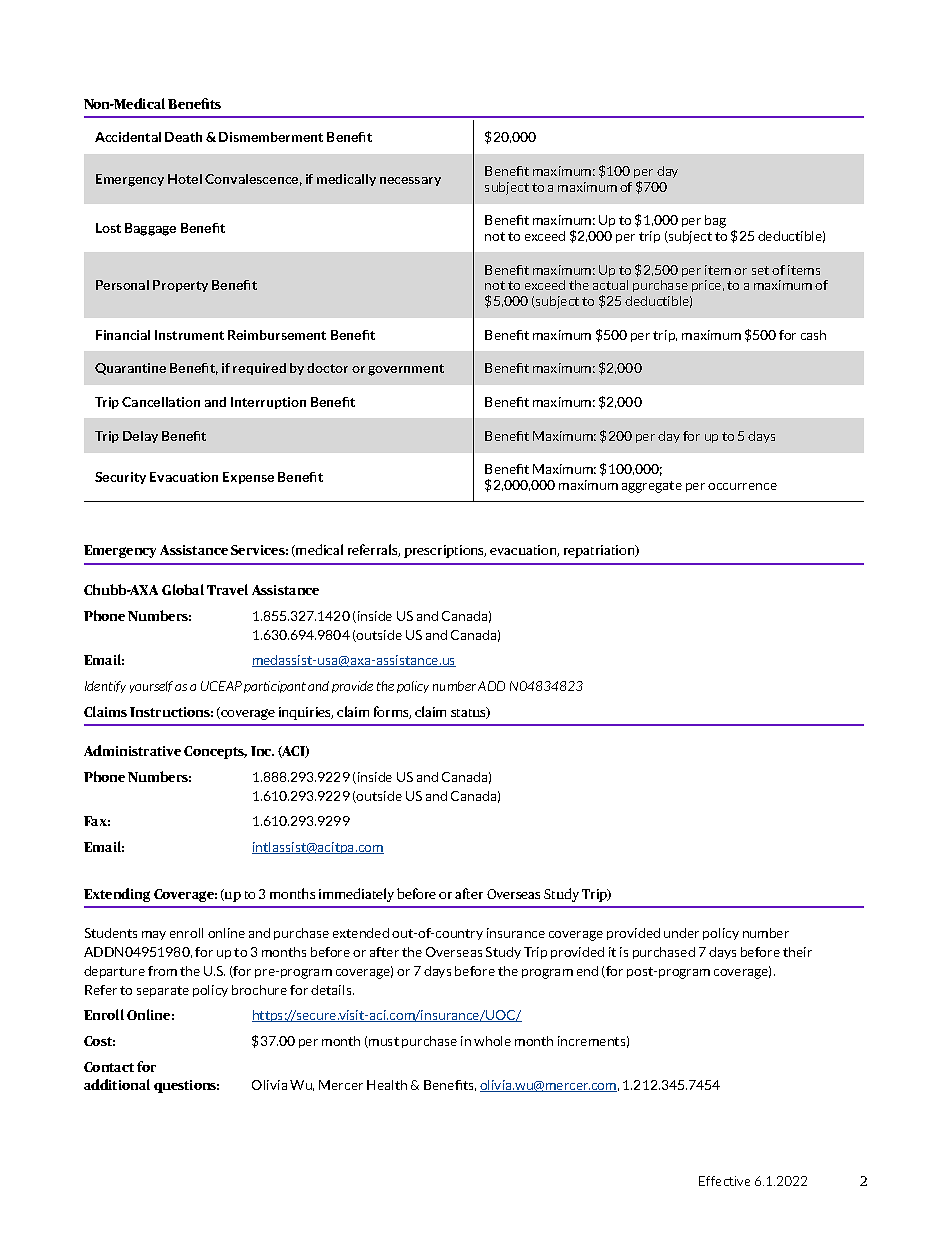 This image has height=1233, width=952. What do you see at coordinates (406, 370) in the image?
I see `government` at bounding box center [406, 370].
